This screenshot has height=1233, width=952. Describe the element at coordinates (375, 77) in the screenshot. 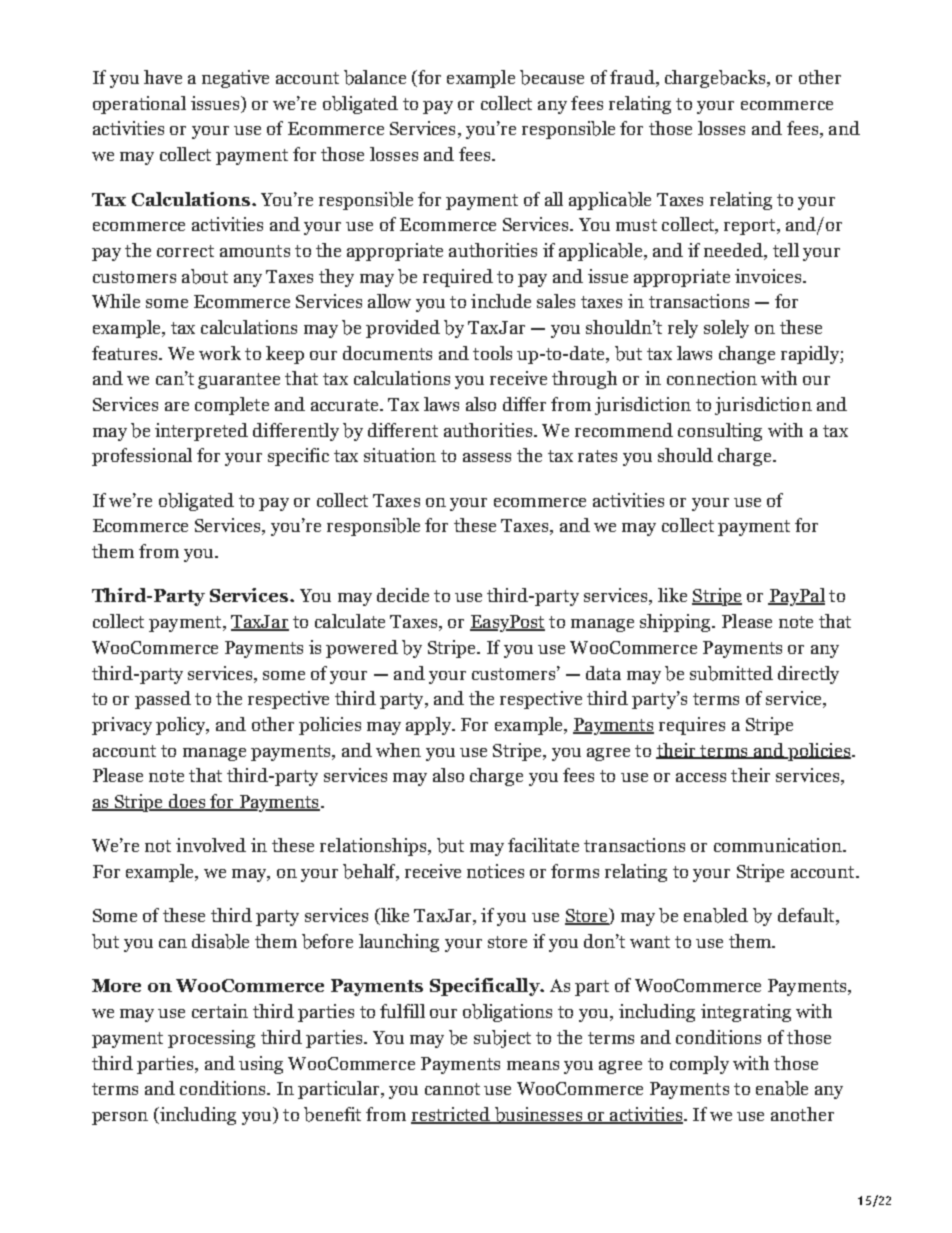

I see `balance` at that location.
